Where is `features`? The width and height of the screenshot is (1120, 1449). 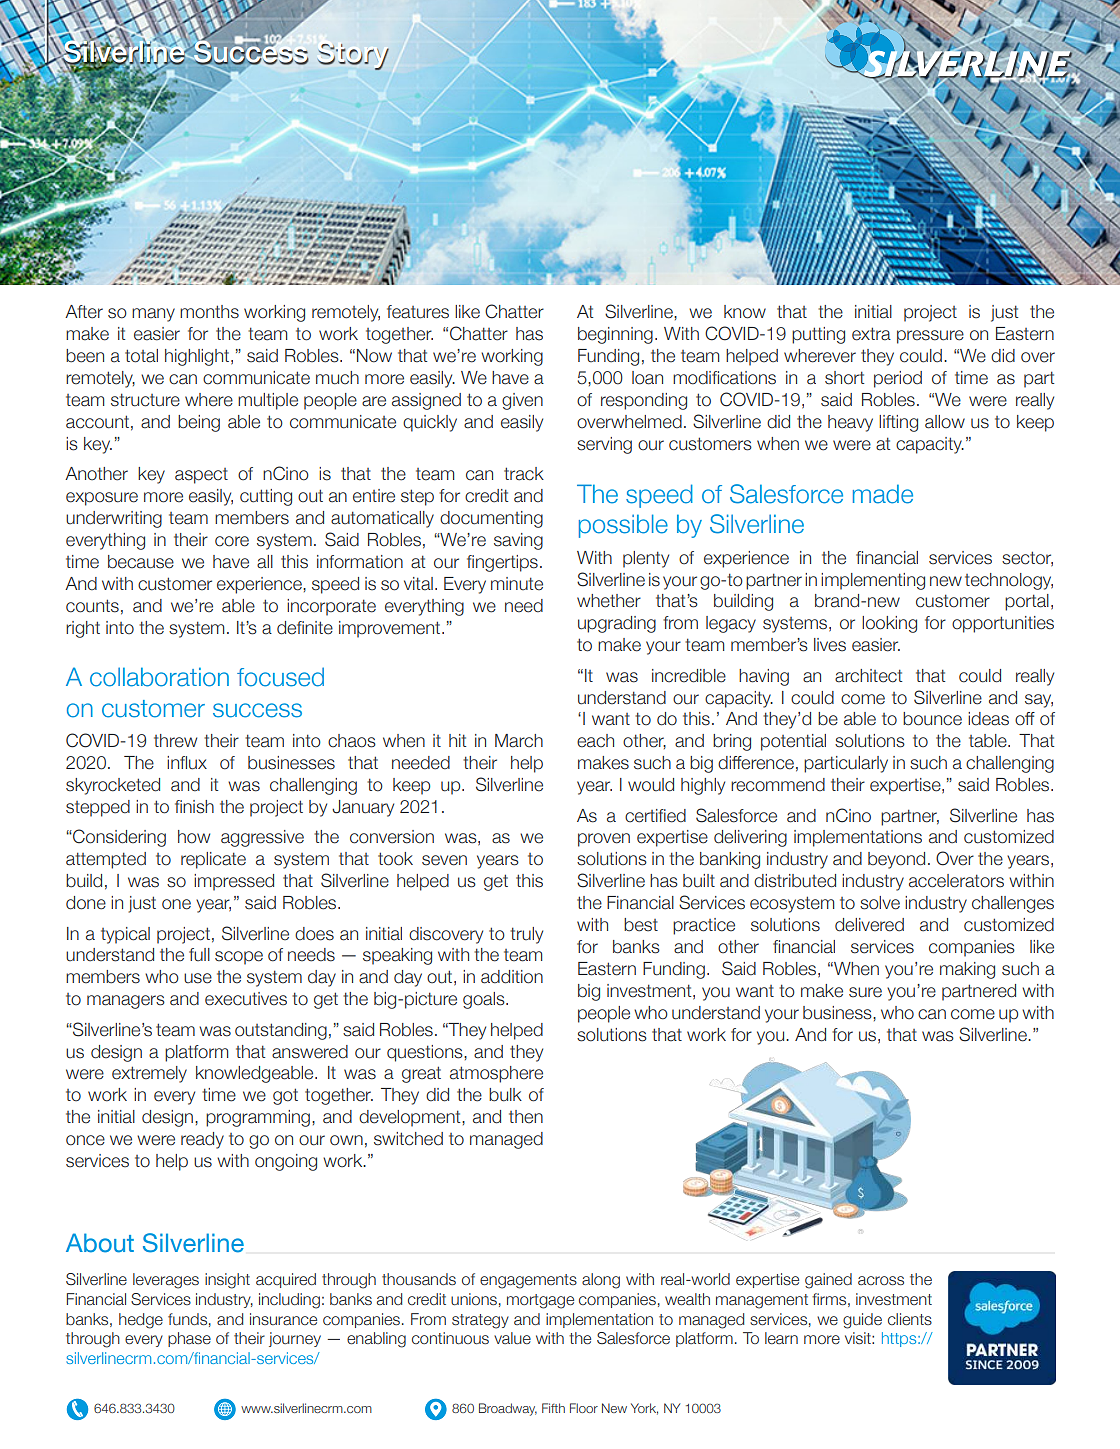 features is located at coordinates (418, 312).
